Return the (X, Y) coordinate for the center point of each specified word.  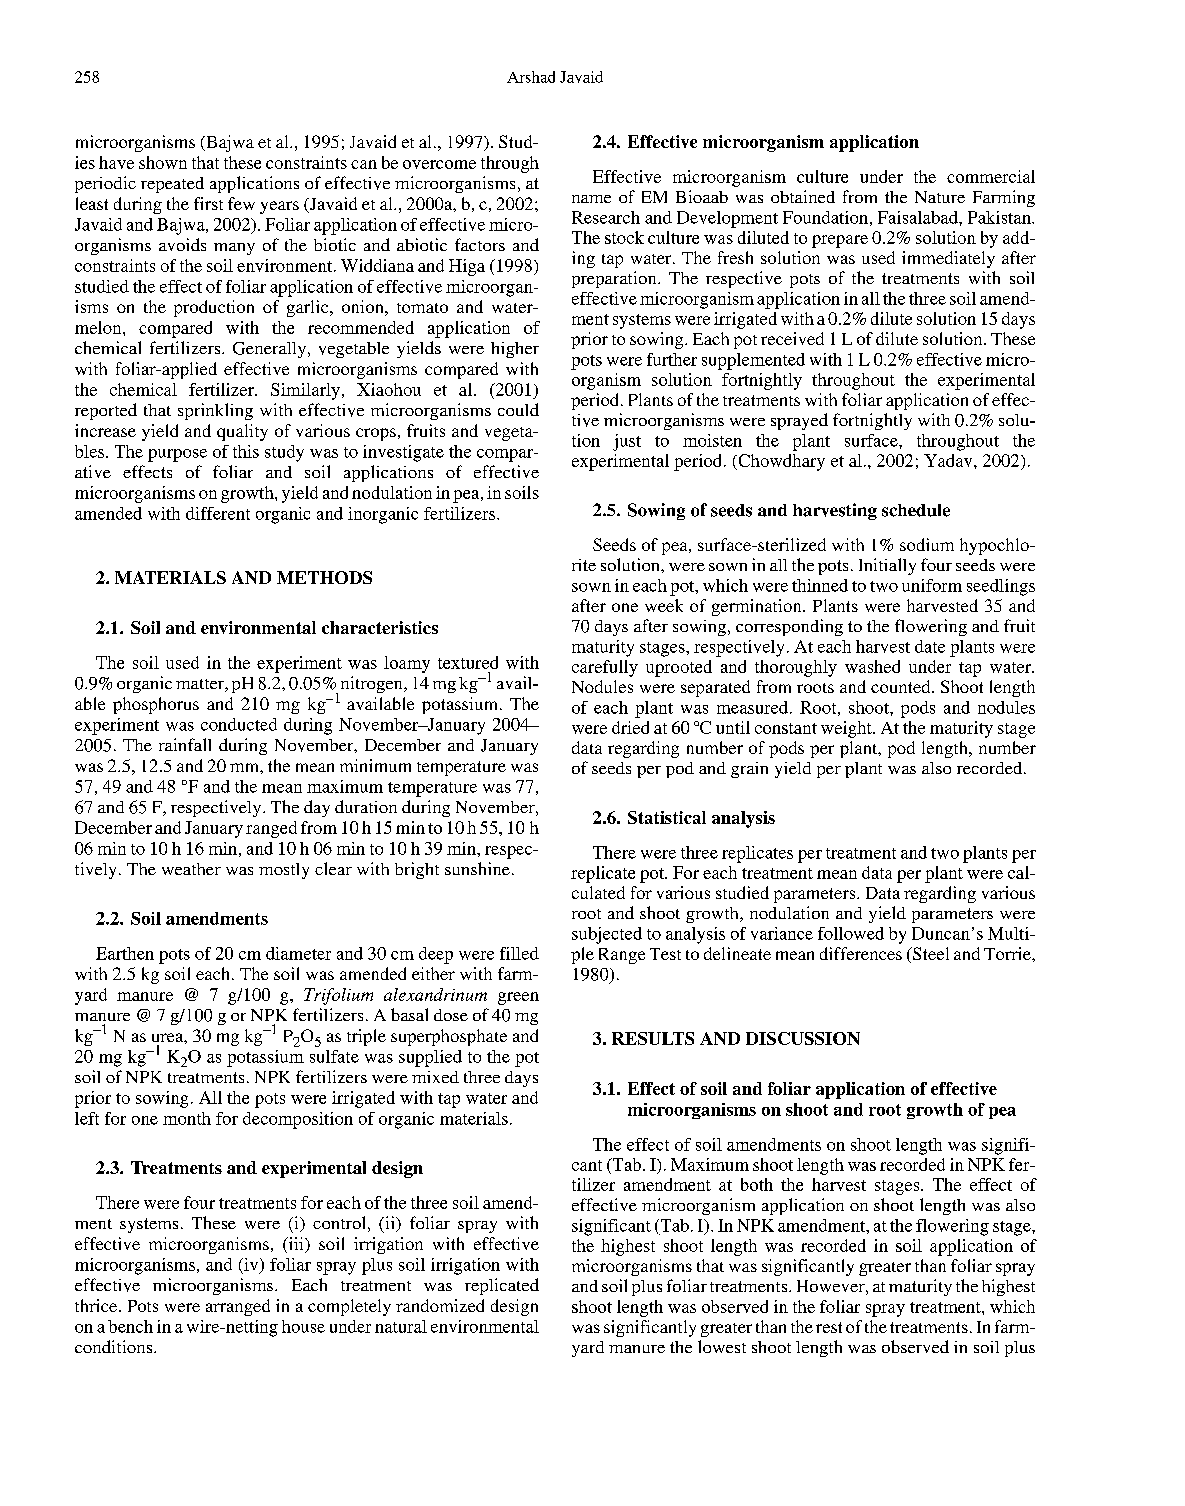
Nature (940, 197)
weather (191, 869)
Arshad (531, 77)
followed (851, 933)
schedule (916, 510)
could (518, 409)
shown (163, 162)
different (218, 513)
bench (130, 1326)
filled (519, 953)
